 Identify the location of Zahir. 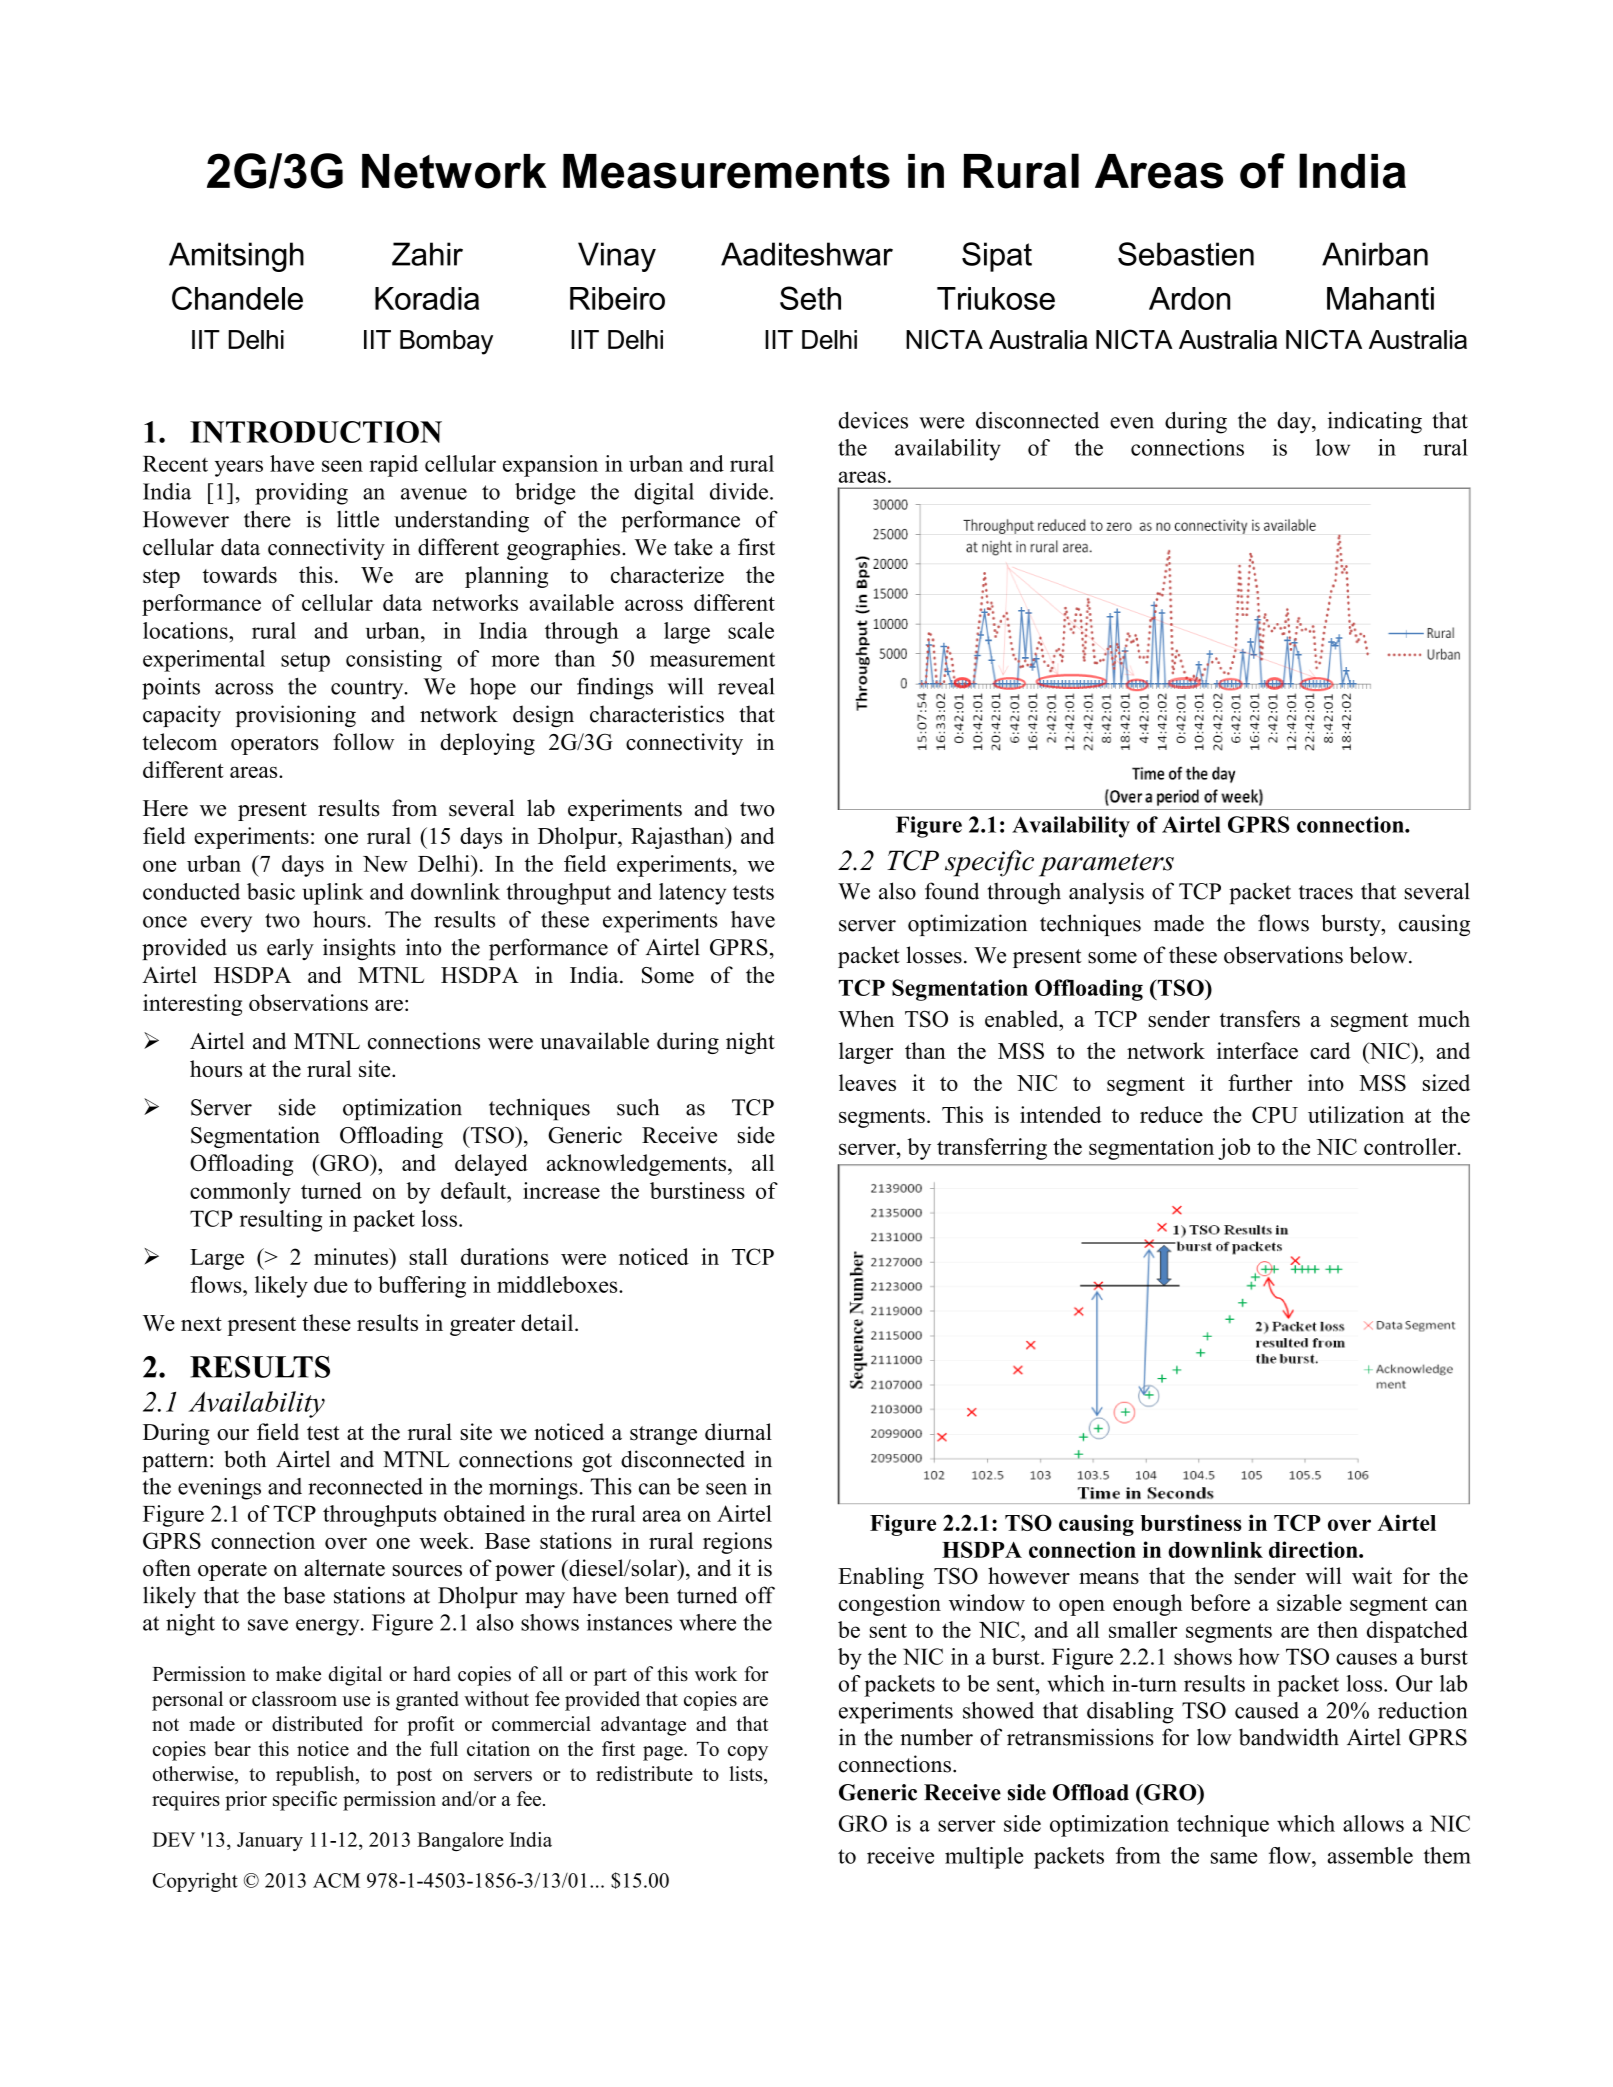
(427, 254).
